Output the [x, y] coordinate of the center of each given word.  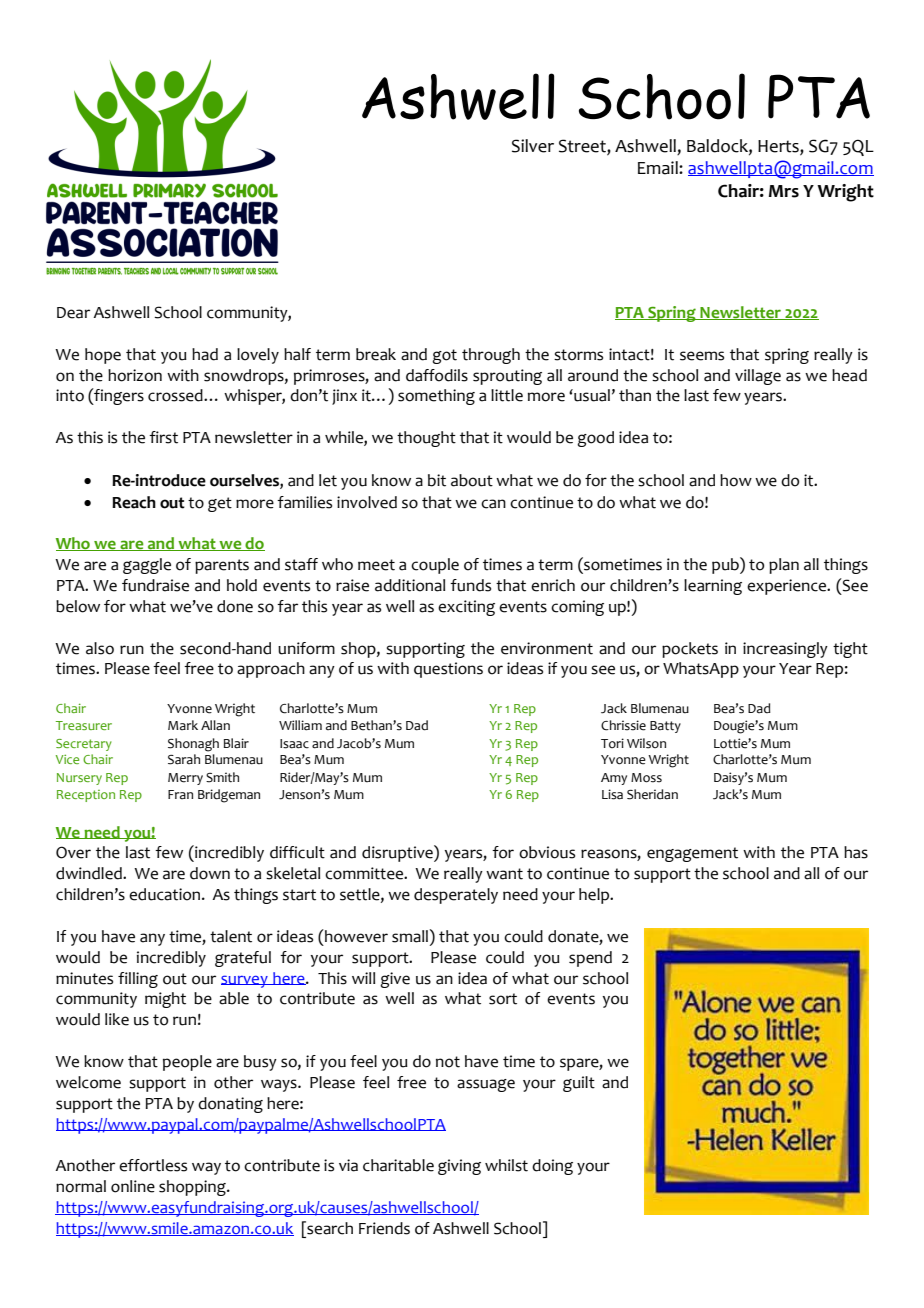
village [758, 377]
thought [426, 439]
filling [138, 980]
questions [448, 670]
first [163, 437]
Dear [73, 313]
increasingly [785, 650]
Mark [183, 725]
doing [552, 1167]
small [410, 936]
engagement [692, 854]
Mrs [784, 191]
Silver [533, 146]
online [133, 1186]
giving [459, 1167]
